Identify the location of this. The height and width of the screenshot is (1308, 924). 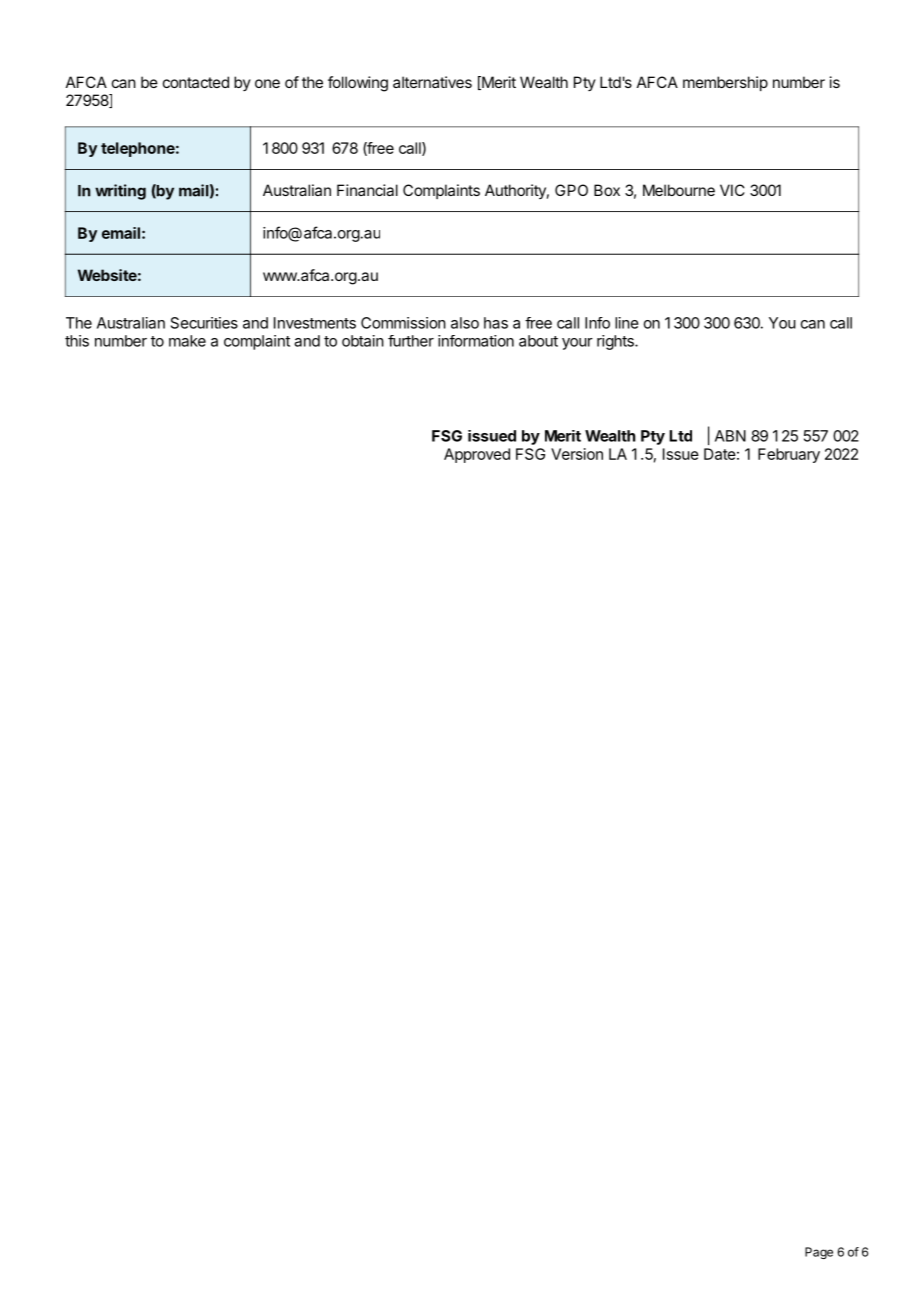
(77, 341).
